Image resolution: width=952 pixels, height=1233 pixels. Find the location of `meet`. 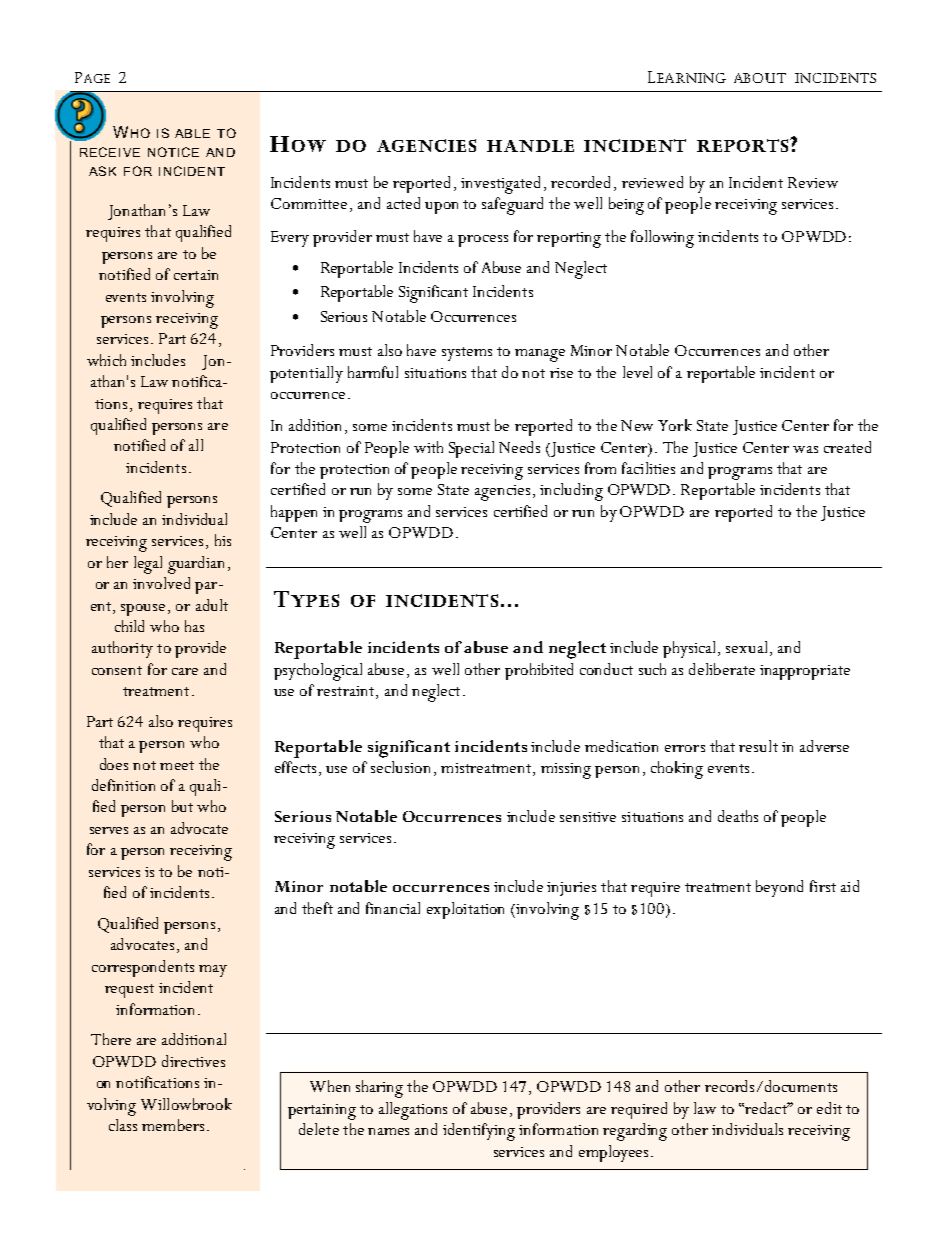

meet is located at coordinates (177, 765).
